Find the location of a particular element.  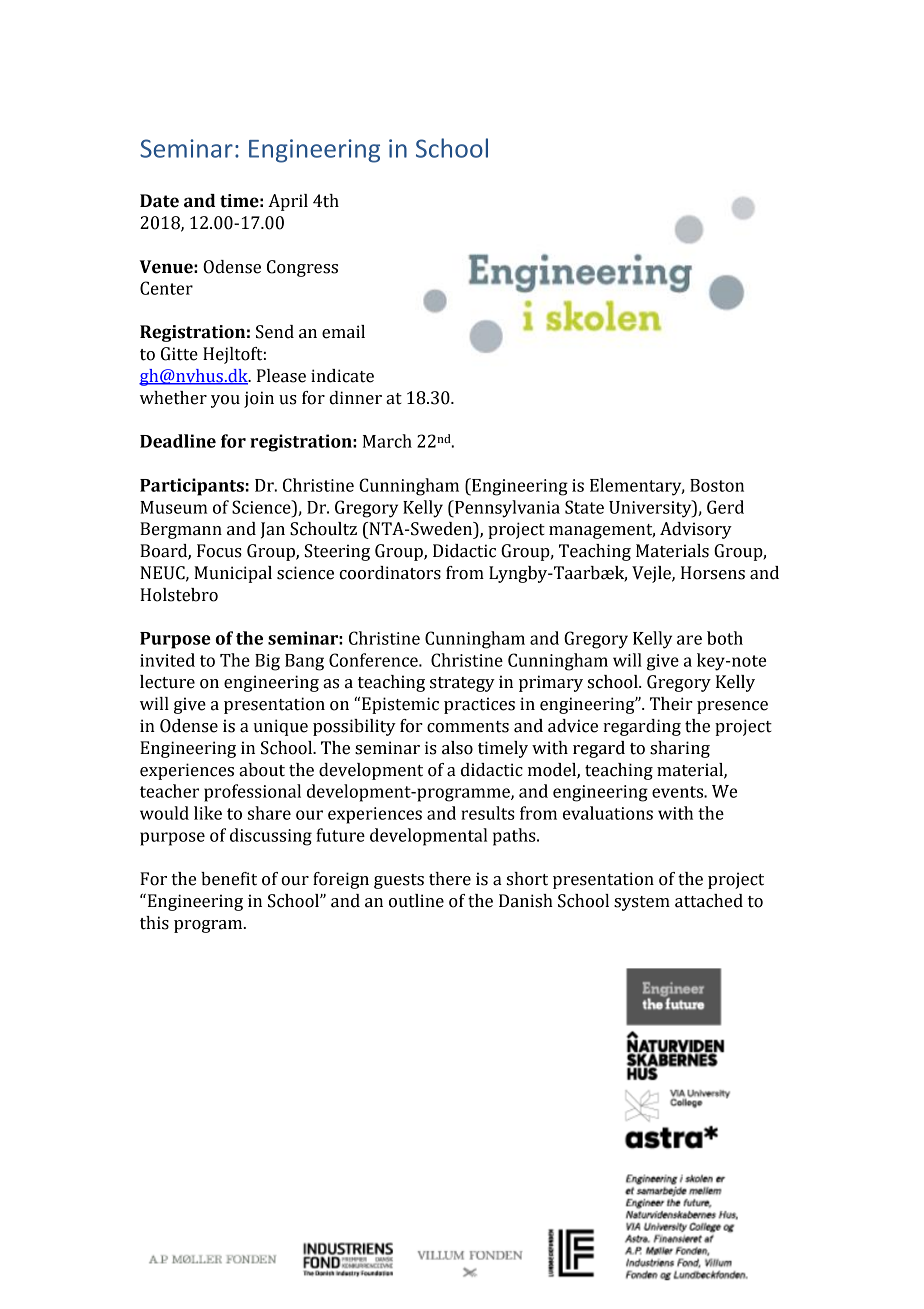

email is located at coordinates (343, 332).
